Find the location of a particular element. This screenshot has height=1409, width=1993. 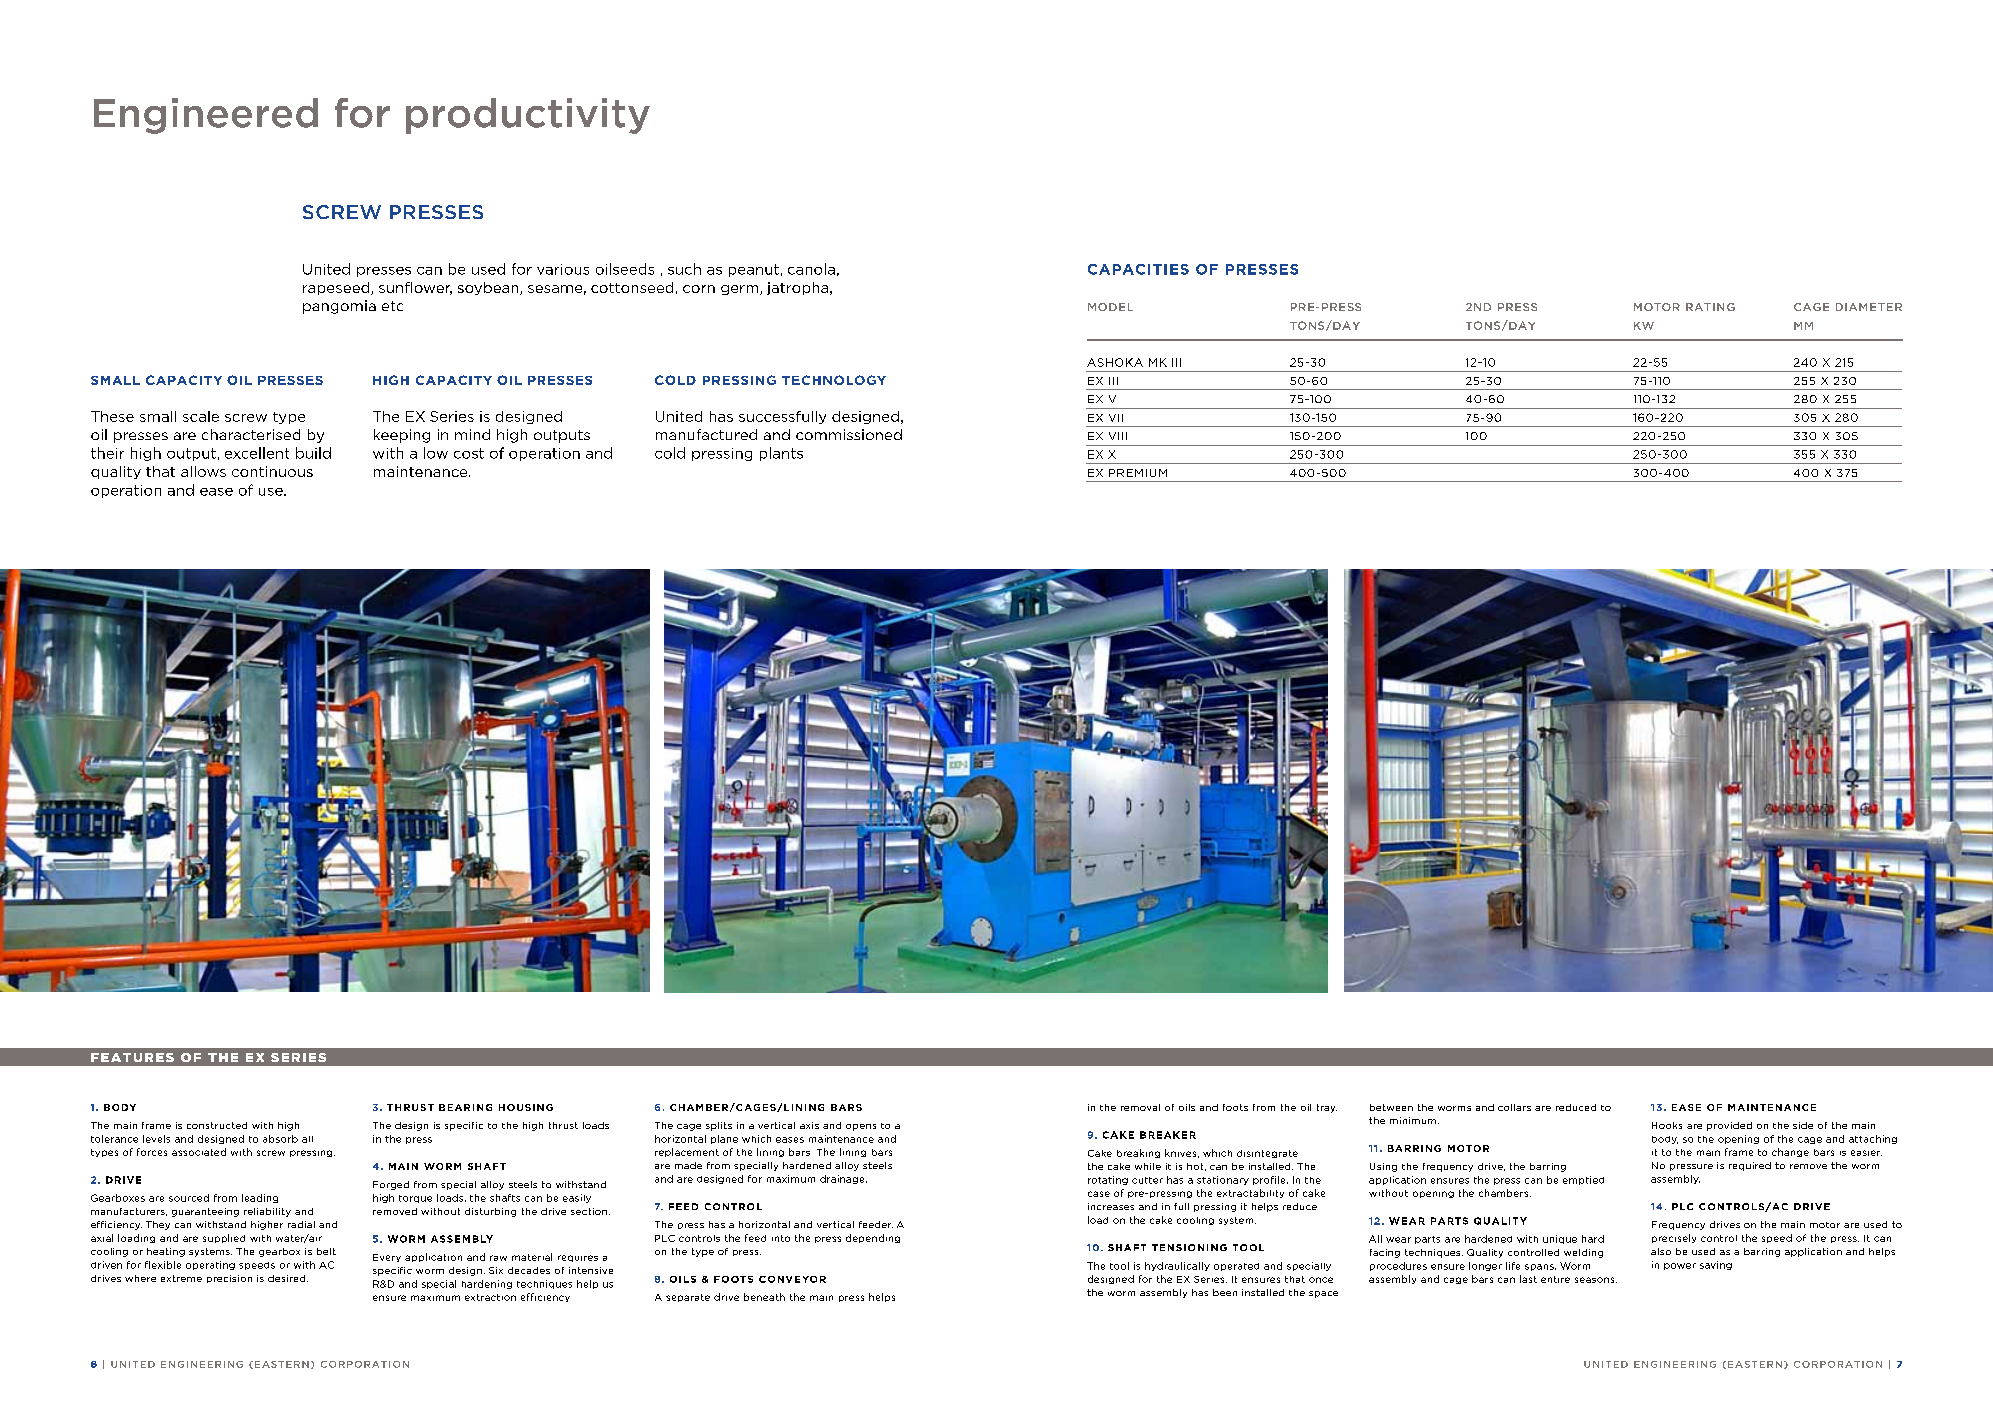

depending is located at coordinates (873, 1238).
